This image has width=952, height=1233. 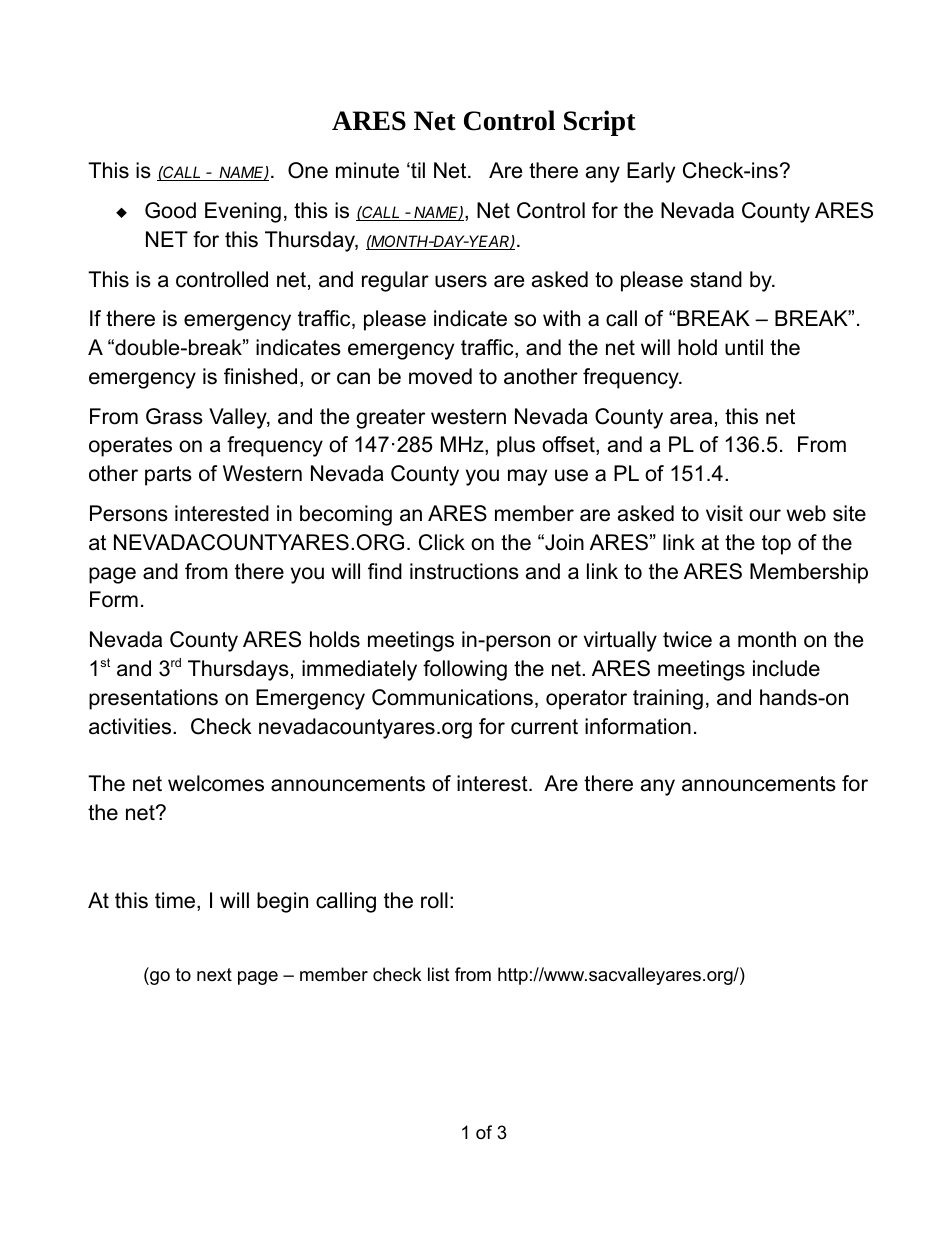 What do you see at coordinates (308, 170) in the image?
I see `One` at bounding box center [308, 170].
